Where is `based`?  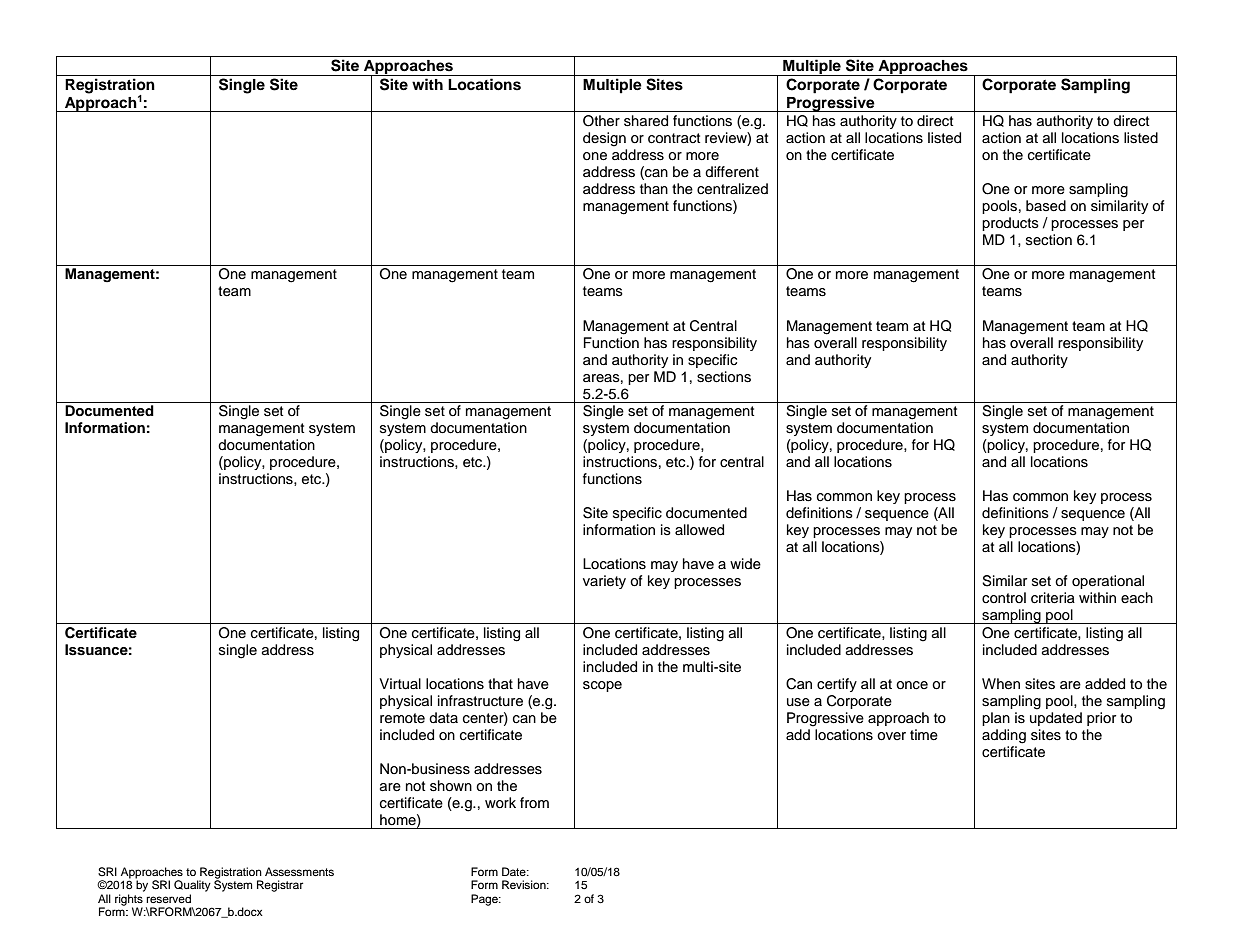
based is located at coordinates (1046, 206).
